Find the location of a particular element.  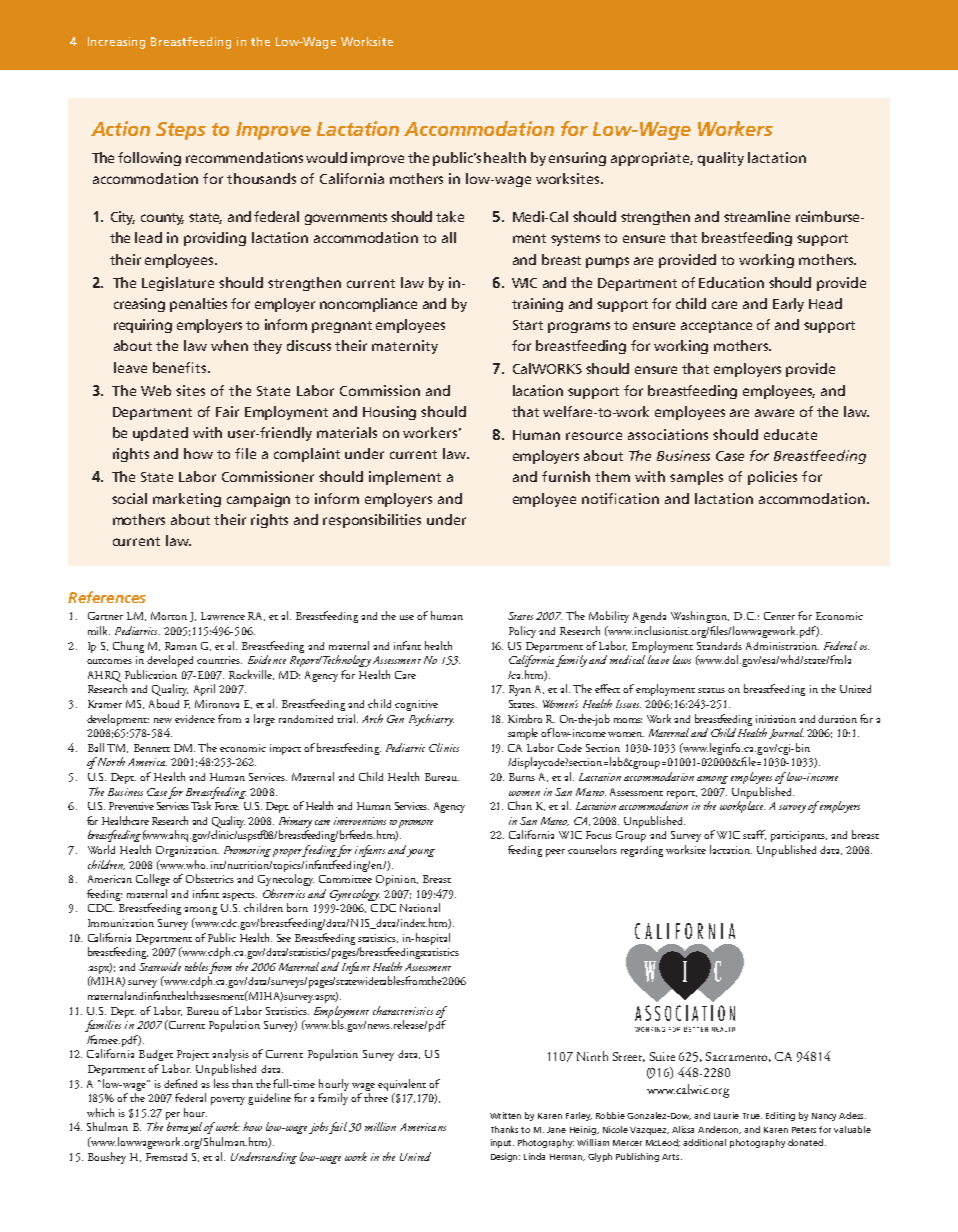

betrayal is located at coordinates (186, 1128).
